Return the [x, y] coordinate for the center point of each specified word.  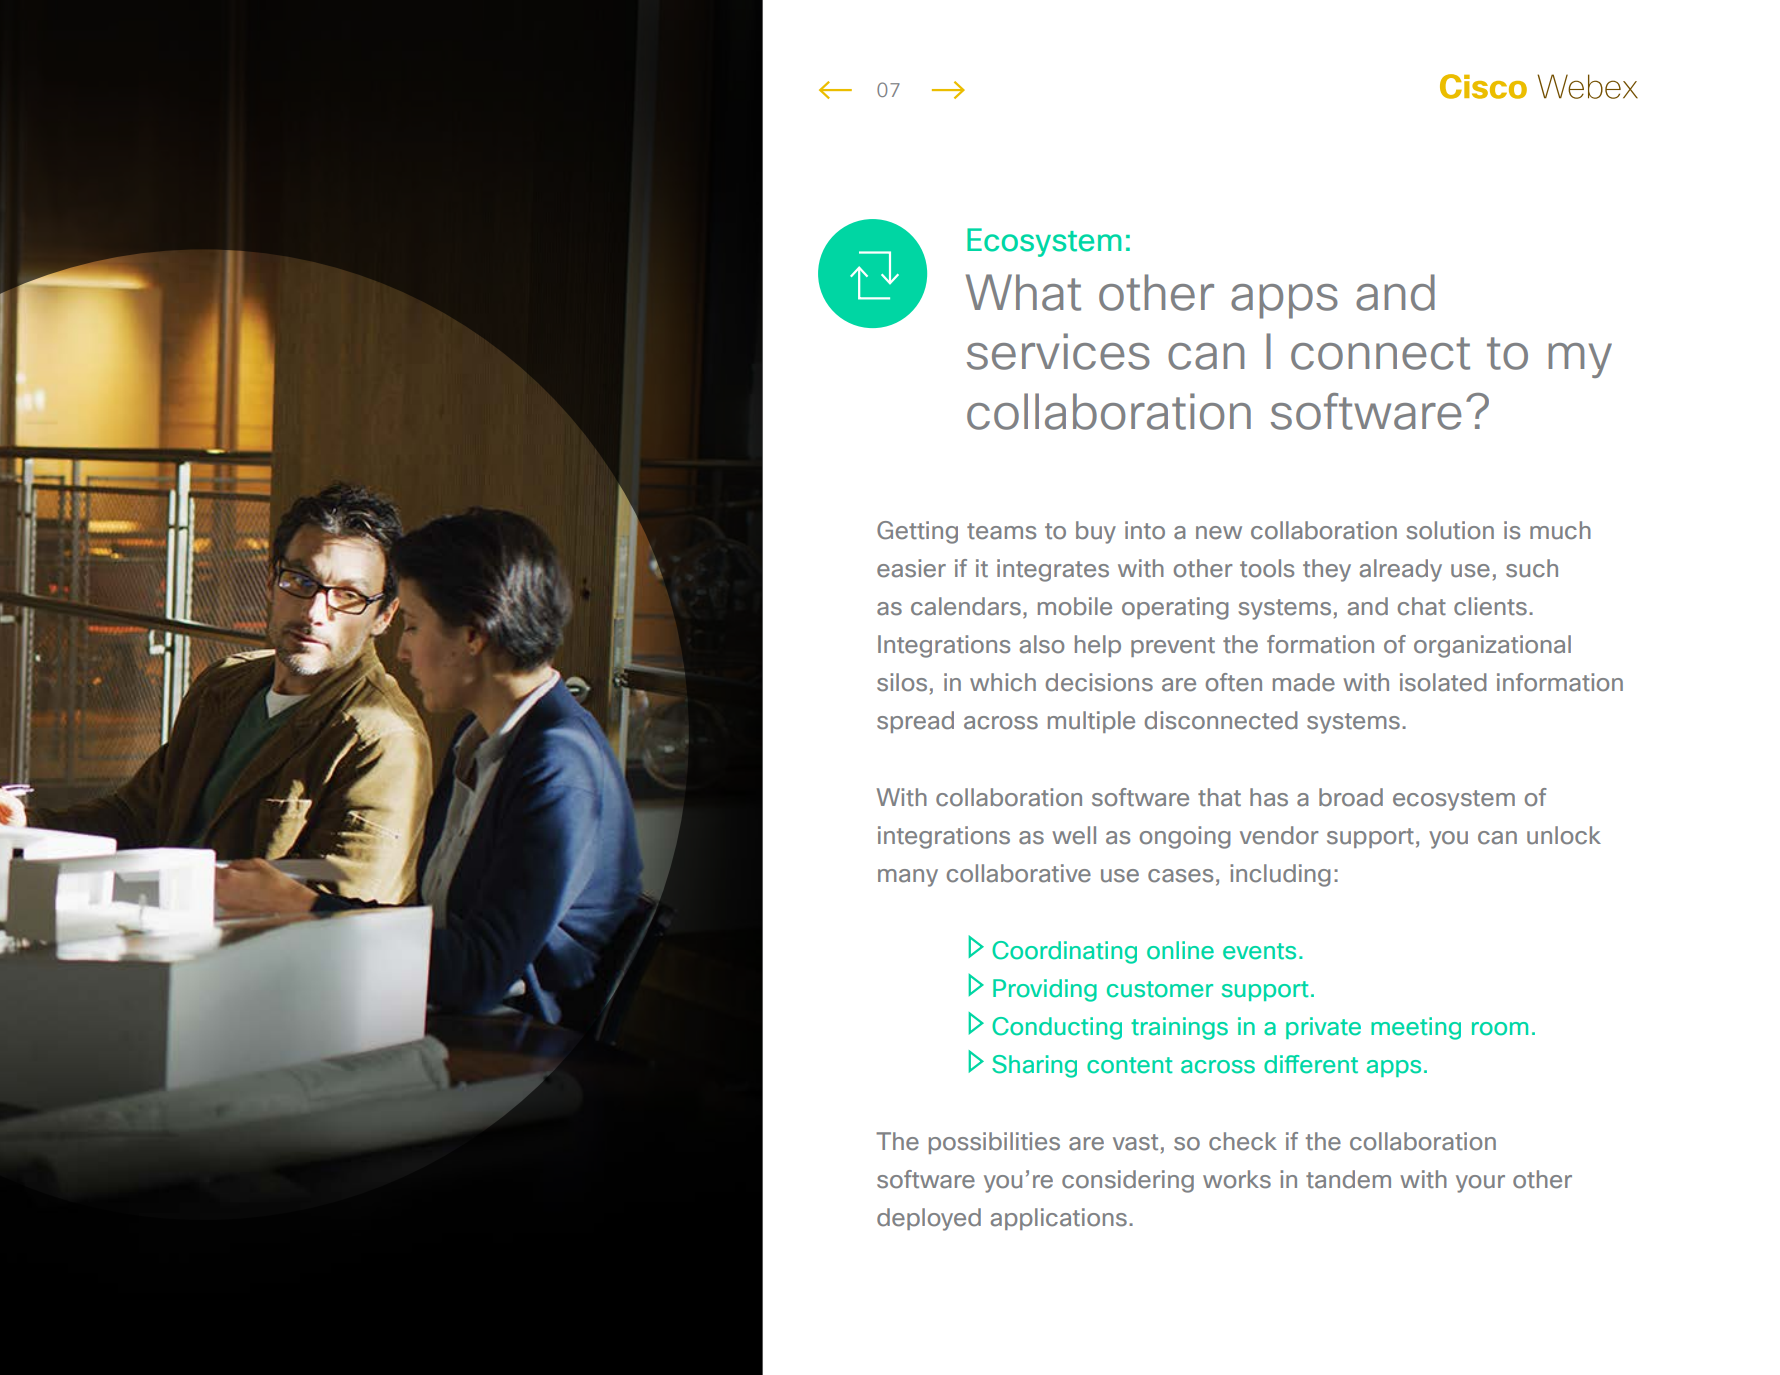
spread [915, 722]
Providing [1045, 990]
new [1219, 533]
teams [1001, 531]
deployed [929, 1219]
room [1500, 1029]
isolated [1443, 682]
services [1058, 351]
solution [1450, 530]
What [1023, 292]
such [1532, 568]
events [1259, 951]
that [1219, 797]
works [1237, 1179]
